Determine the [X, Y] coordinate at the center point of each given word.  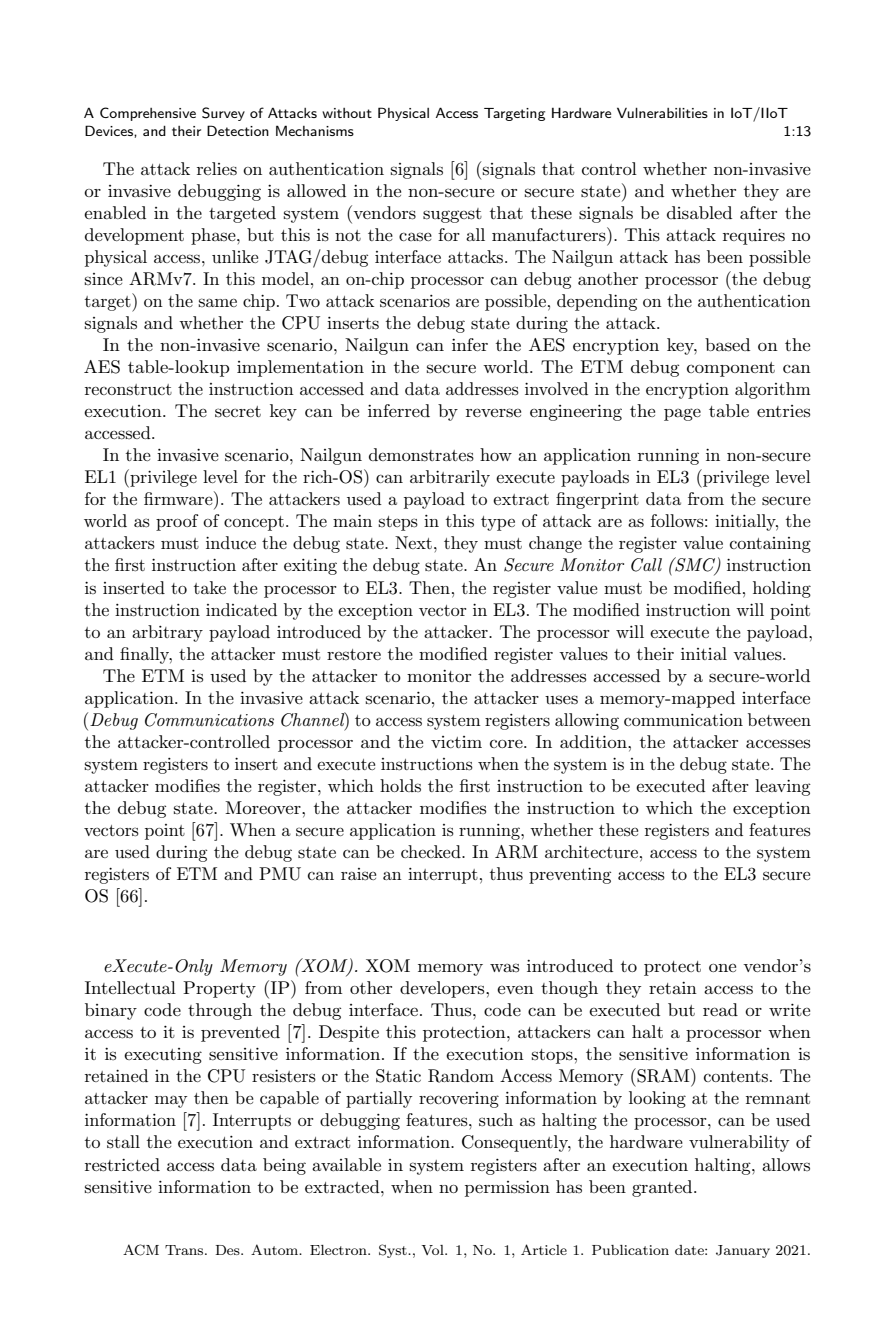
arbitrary [167, 633]
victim [456, 742]
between [779, 719]
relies [217, 169]
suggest [452, 215]
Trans [185, 1250]
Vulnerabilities [662, 112]
